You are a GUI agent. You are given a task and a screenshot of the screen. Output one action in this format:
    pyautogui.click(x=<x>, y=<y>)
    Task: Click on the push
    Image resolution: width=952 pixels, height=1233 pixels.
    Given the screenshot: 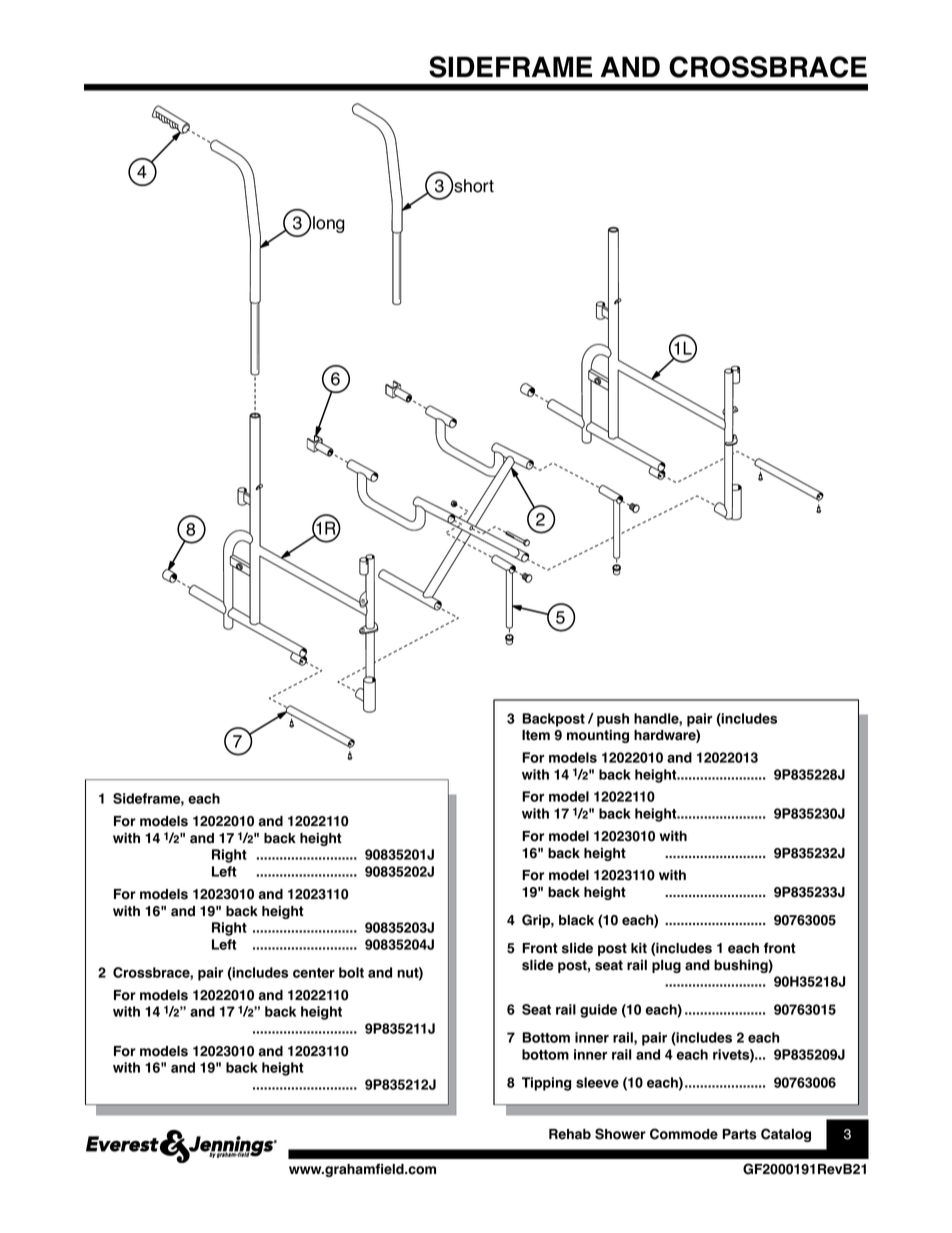 What is the action you would take?
    pyautogui.click(x=613, y=720)
